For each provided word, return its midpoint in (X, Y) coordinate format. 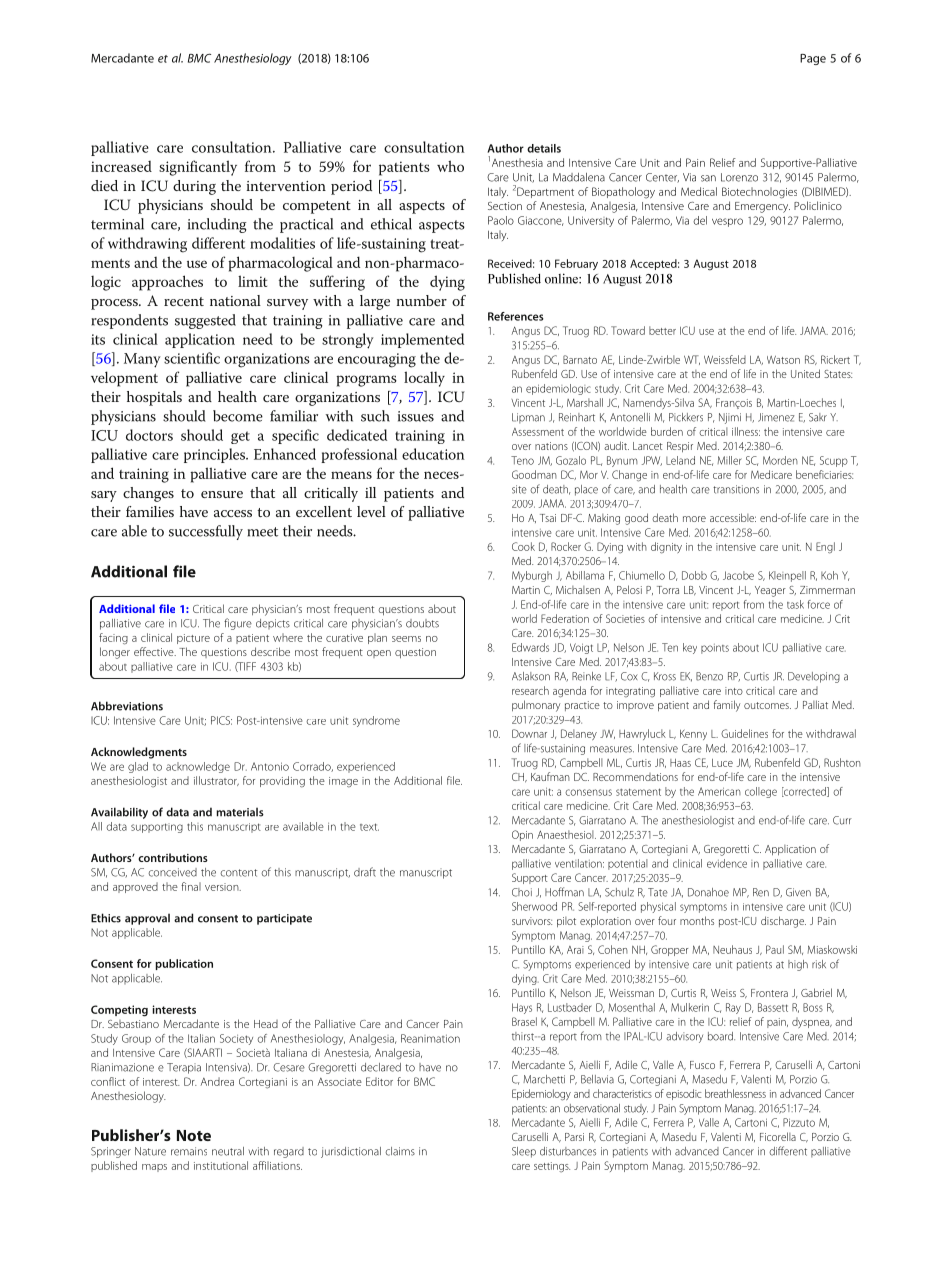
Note (194, 1135)
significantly (198, 168)
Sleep (524, 1152)
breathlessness (735, 1093)
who (450, 166)
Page (813, 59)
